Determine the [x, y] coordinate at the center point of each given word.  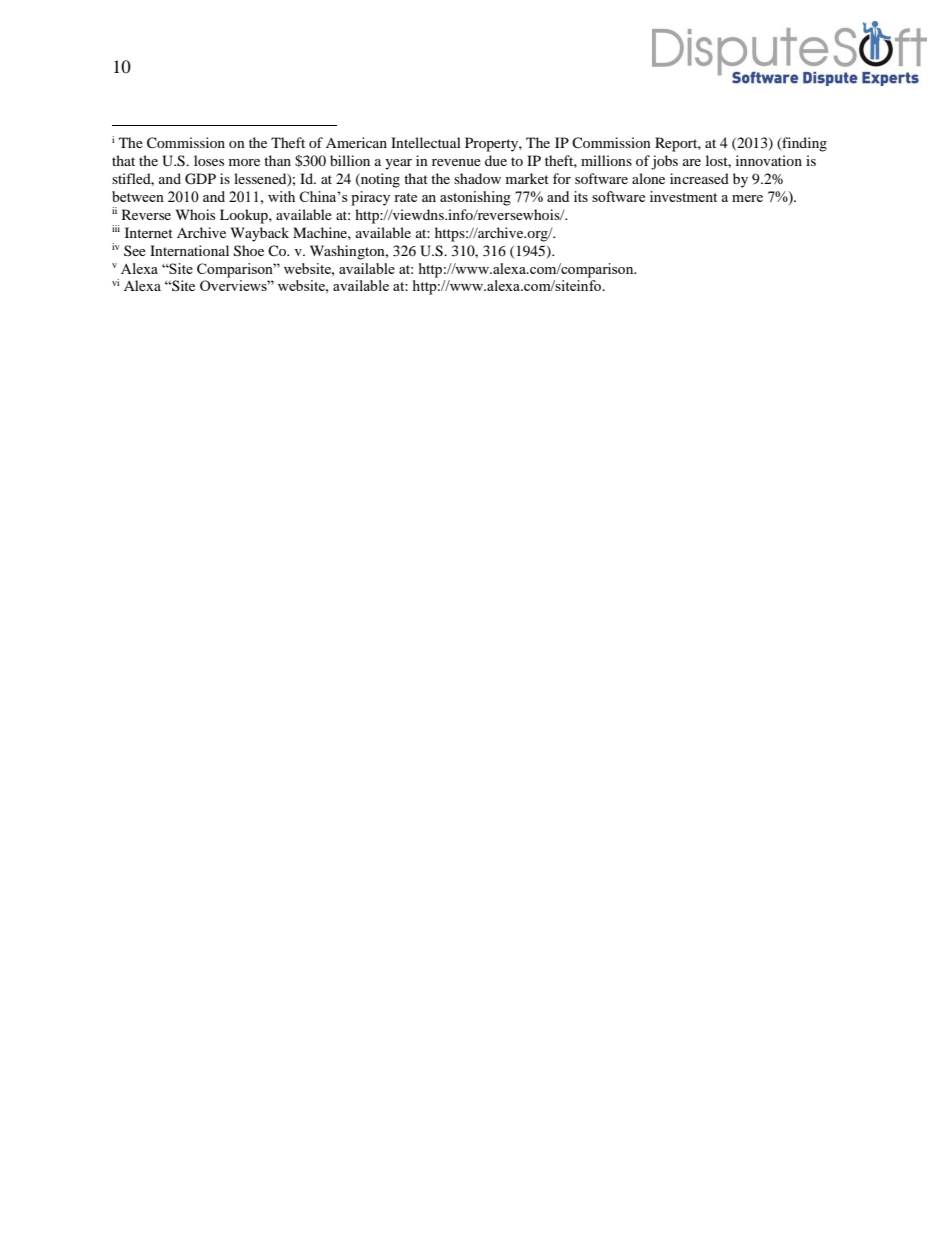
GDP [200, 179]
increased [699, 178]
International [189, 250]
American [356, 142]
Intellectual [426, 142]
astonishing [475, 198]
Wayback [260, 234]
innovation [769, 160]
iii [116, 228]
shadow [477, 178]
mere [747, 198]
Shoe [249, 251]
